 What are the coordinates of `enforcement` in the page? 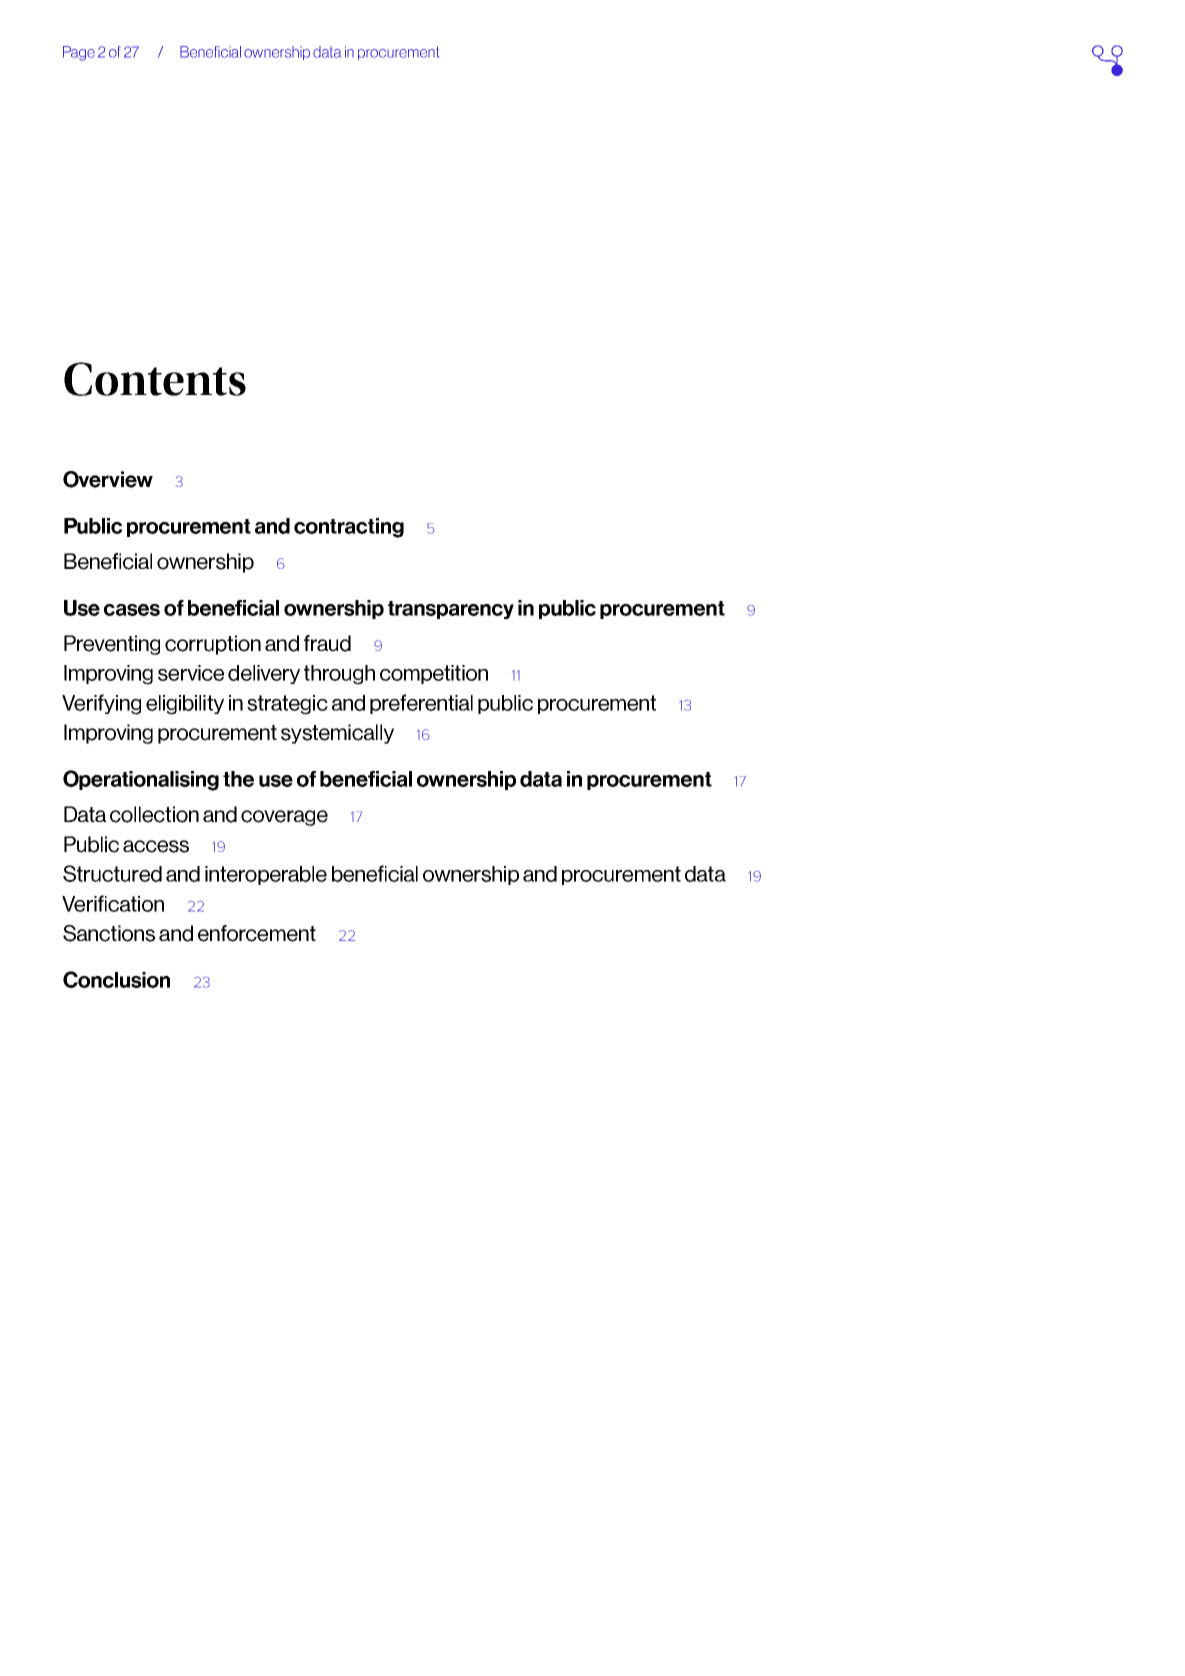 It's located at (257, 933).
